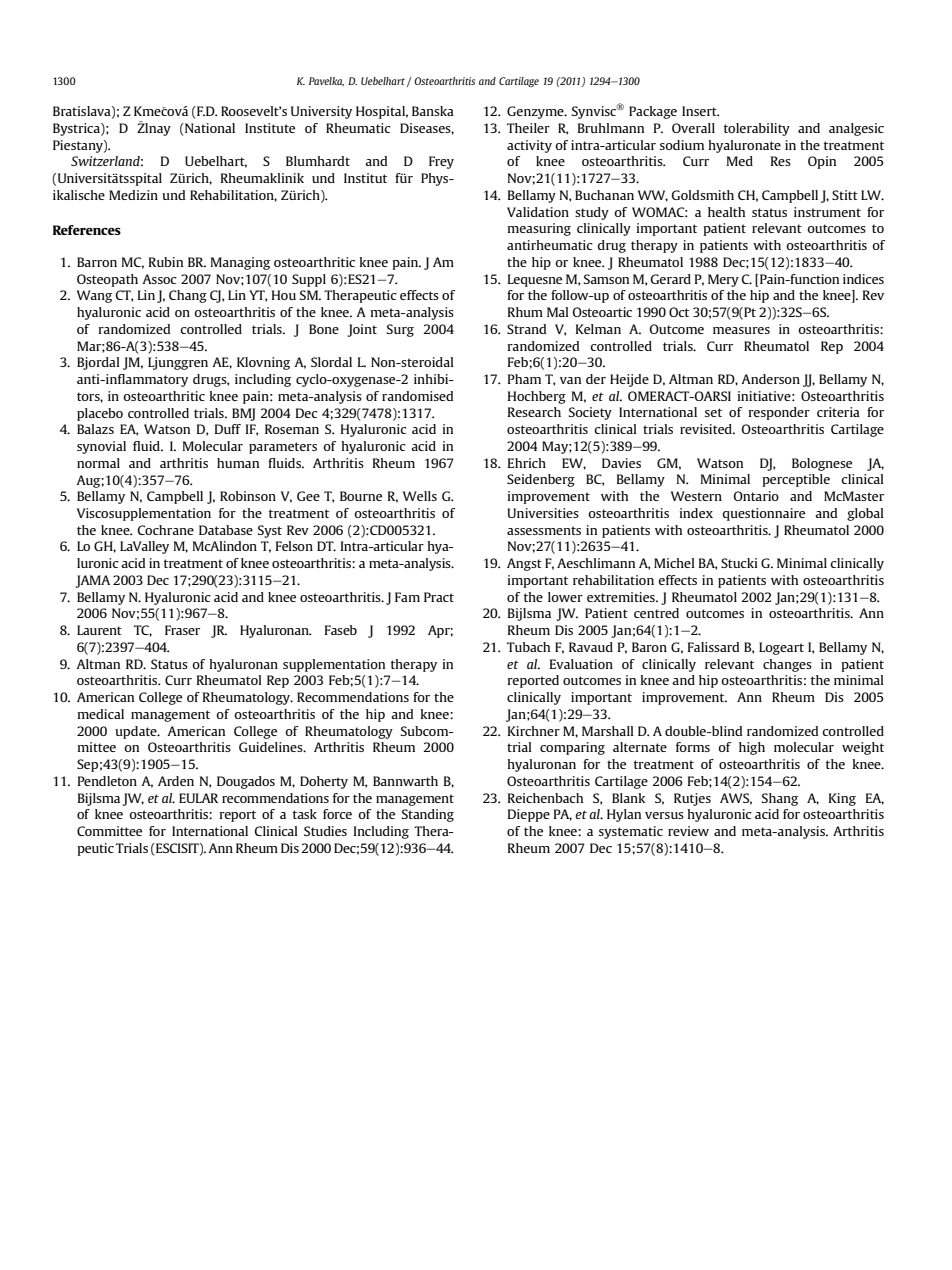 The image size is (952, 1270). Describe the element at coordinates (524, 564) in the page. I see `Angst` at that location.
